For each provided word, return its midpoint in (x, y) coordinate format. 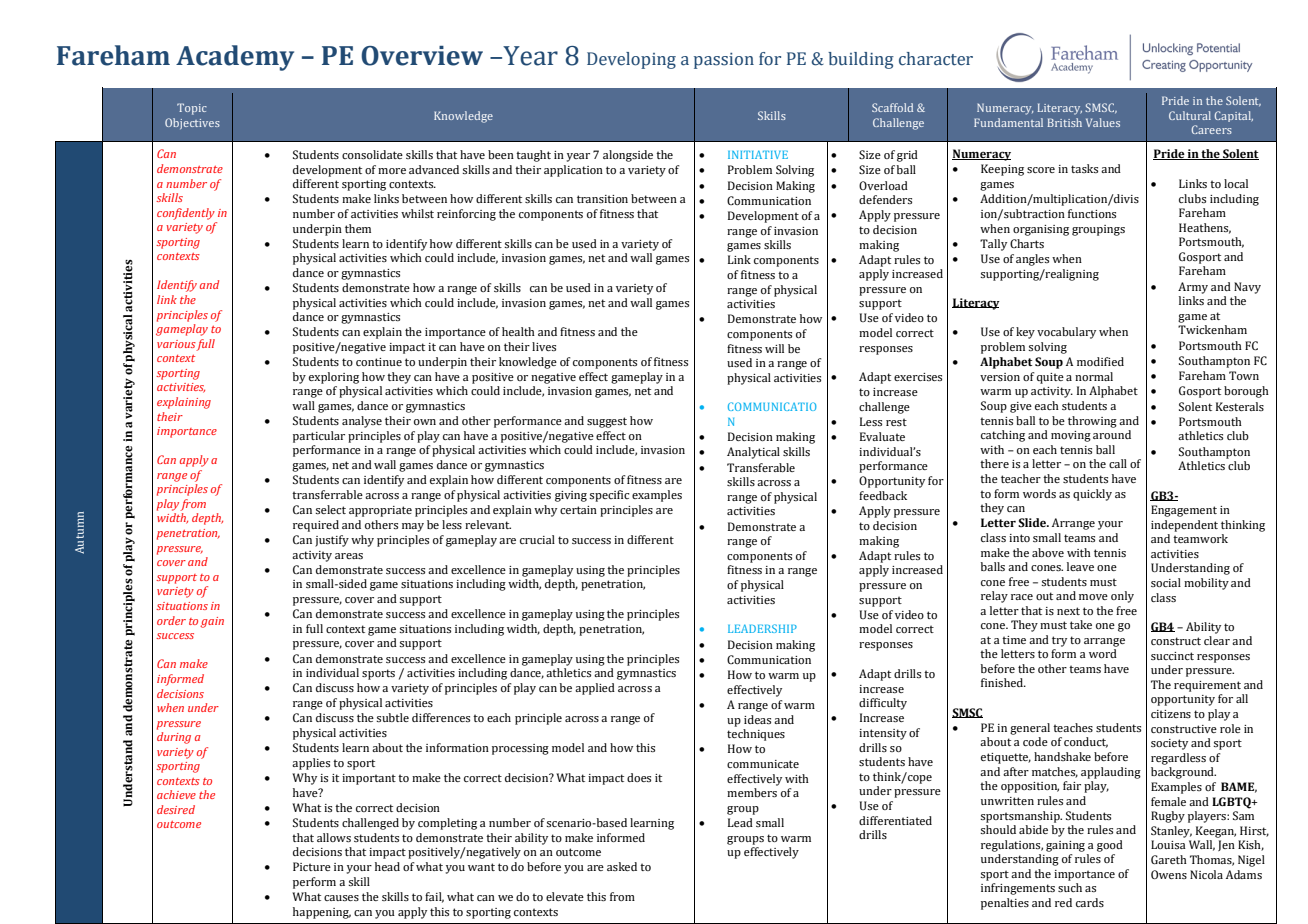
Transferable (761, 467)
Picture (312, 866)
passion (724, 61)
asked (622, 866)
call (1118, 463)
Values (1103, 122)
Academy (235, 58)
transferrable (327, 494)
